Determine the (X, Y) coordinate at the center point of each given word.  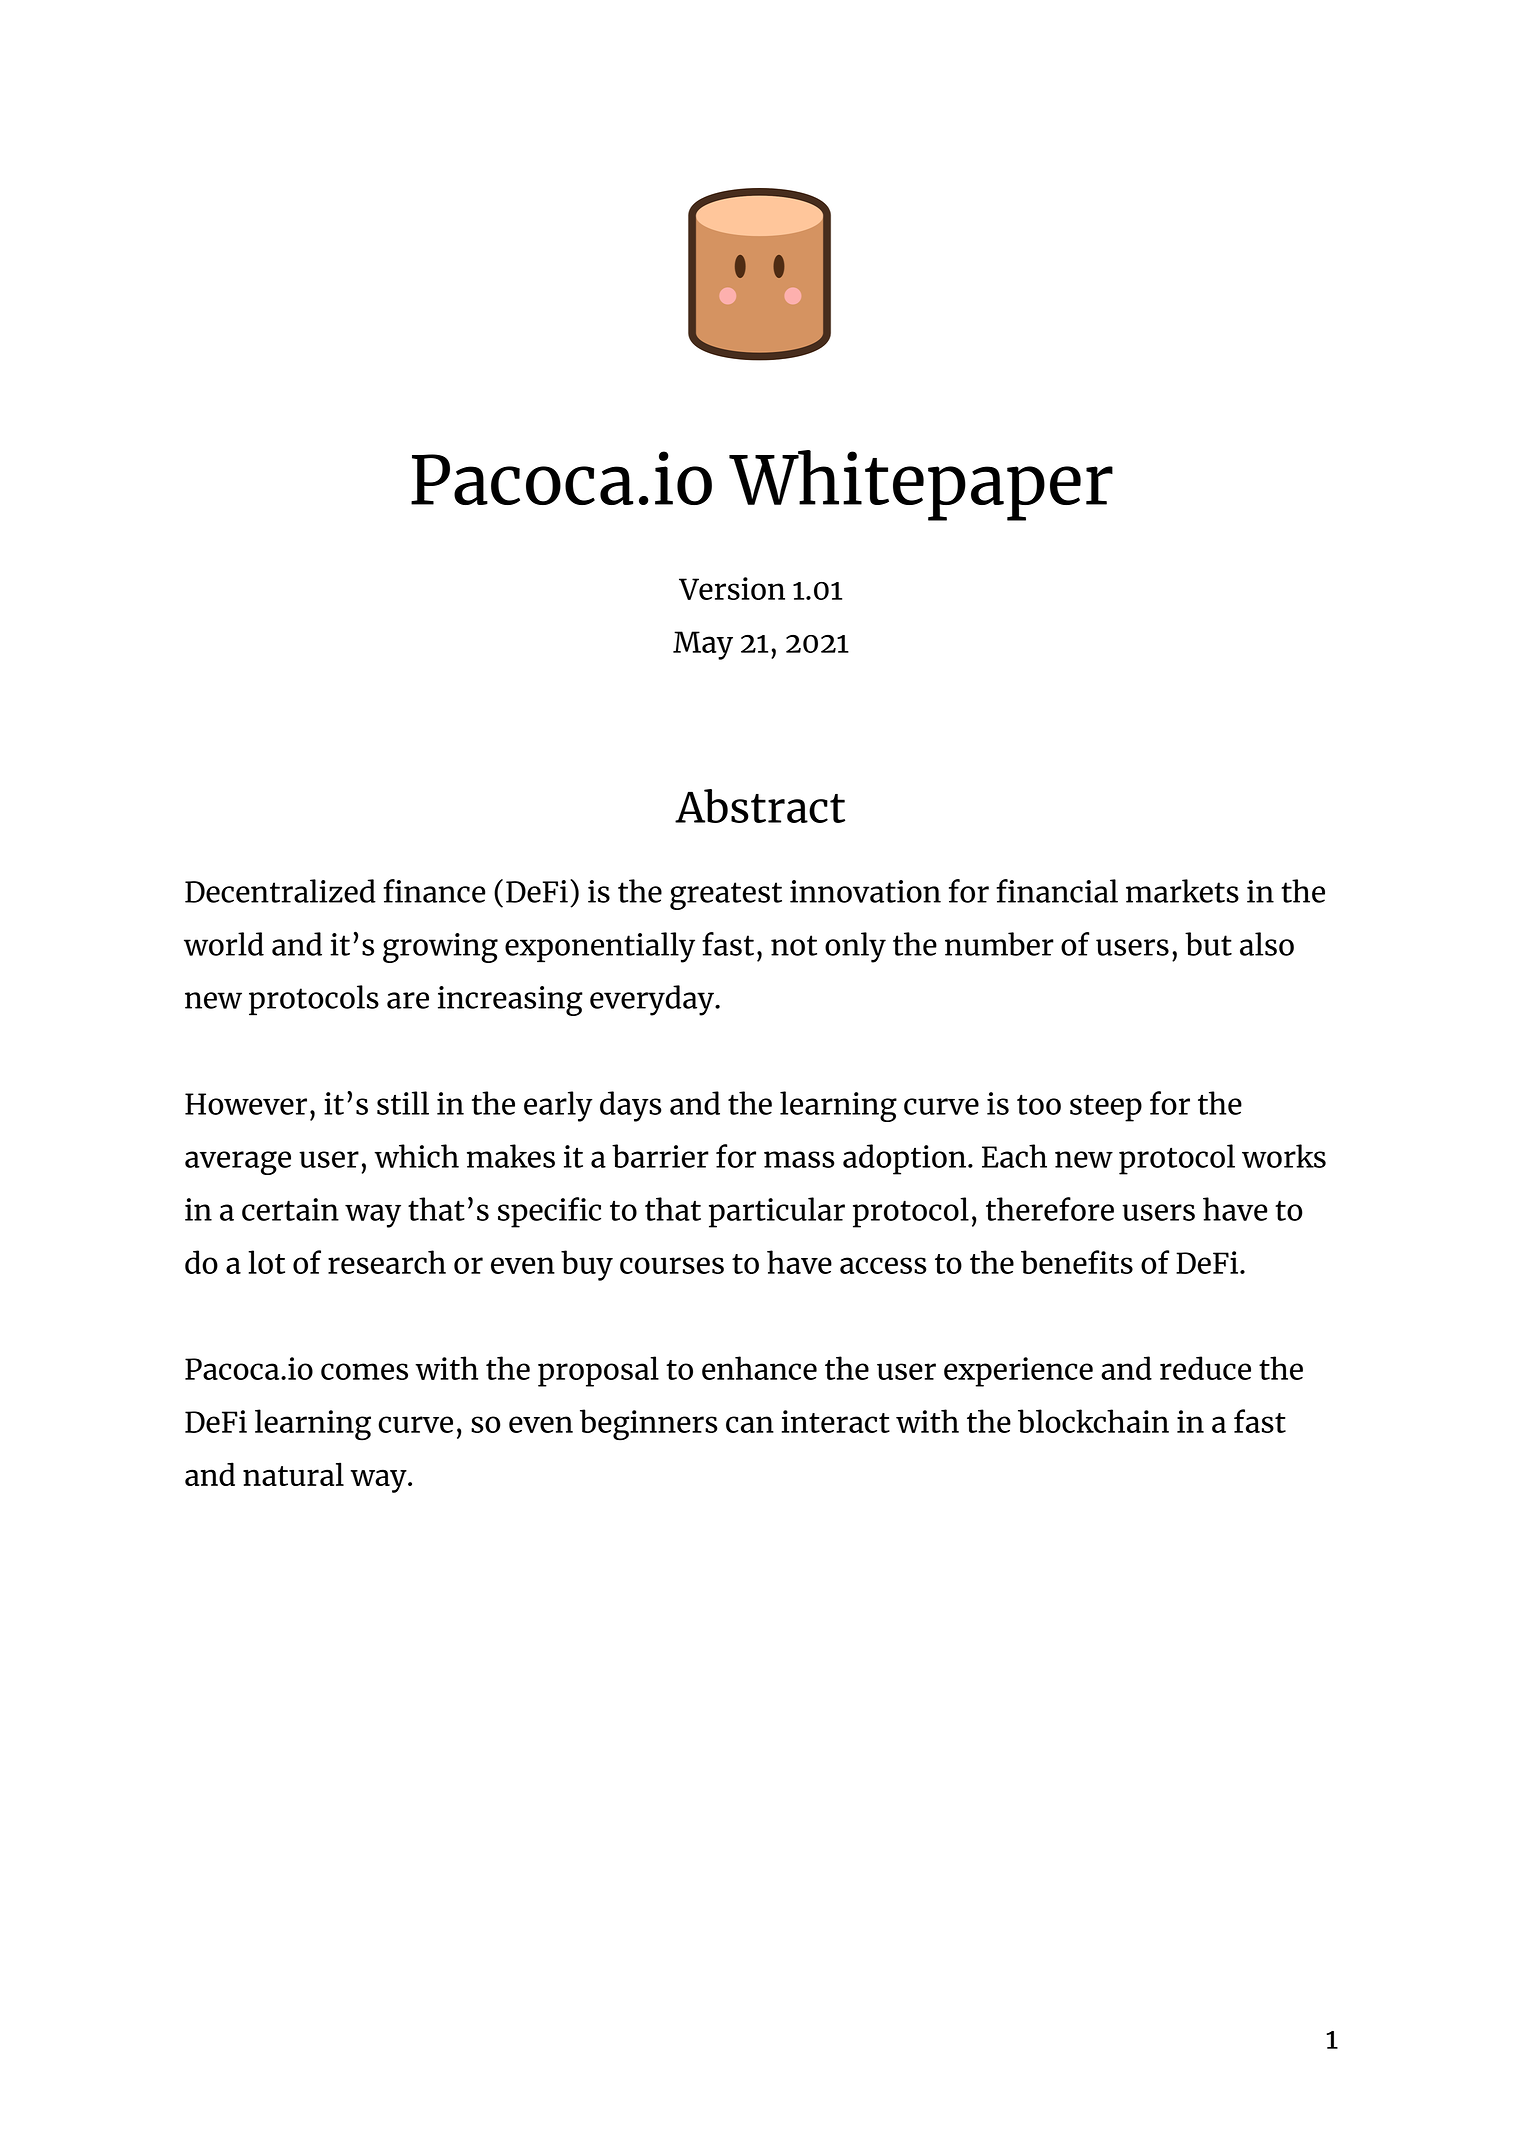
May (703, 645)
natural (293, 1474)
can (750, 1424)
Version (732, 588)
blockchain (1093, 1421)
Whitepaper (921, 485)
